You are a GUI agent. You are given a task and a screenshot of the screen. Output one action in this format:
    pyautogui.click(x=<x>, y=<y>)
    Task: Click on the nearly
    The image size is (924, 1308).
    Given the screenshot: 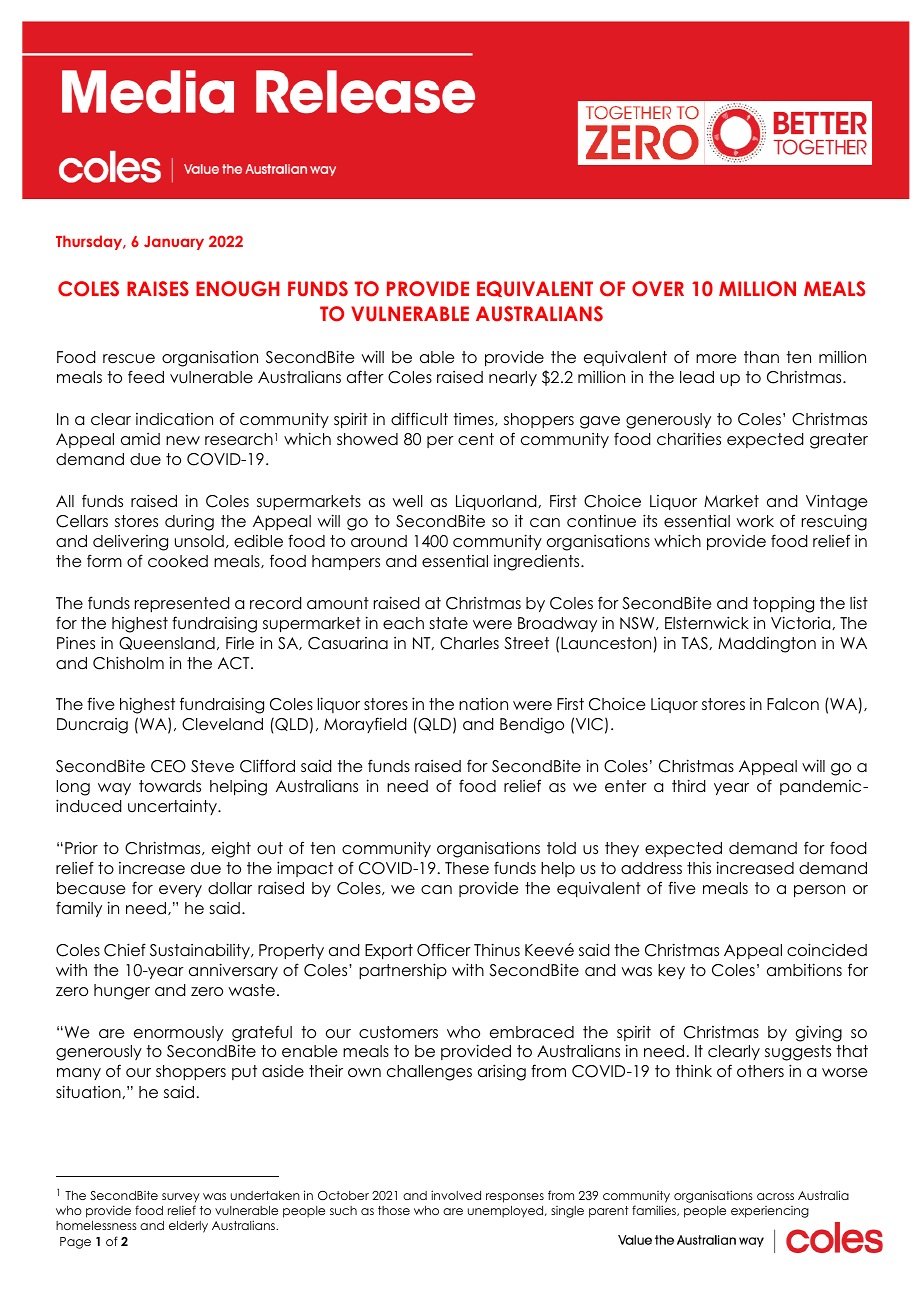 What is the action you would take?
    pyautogui.click(x=513, y=378)
